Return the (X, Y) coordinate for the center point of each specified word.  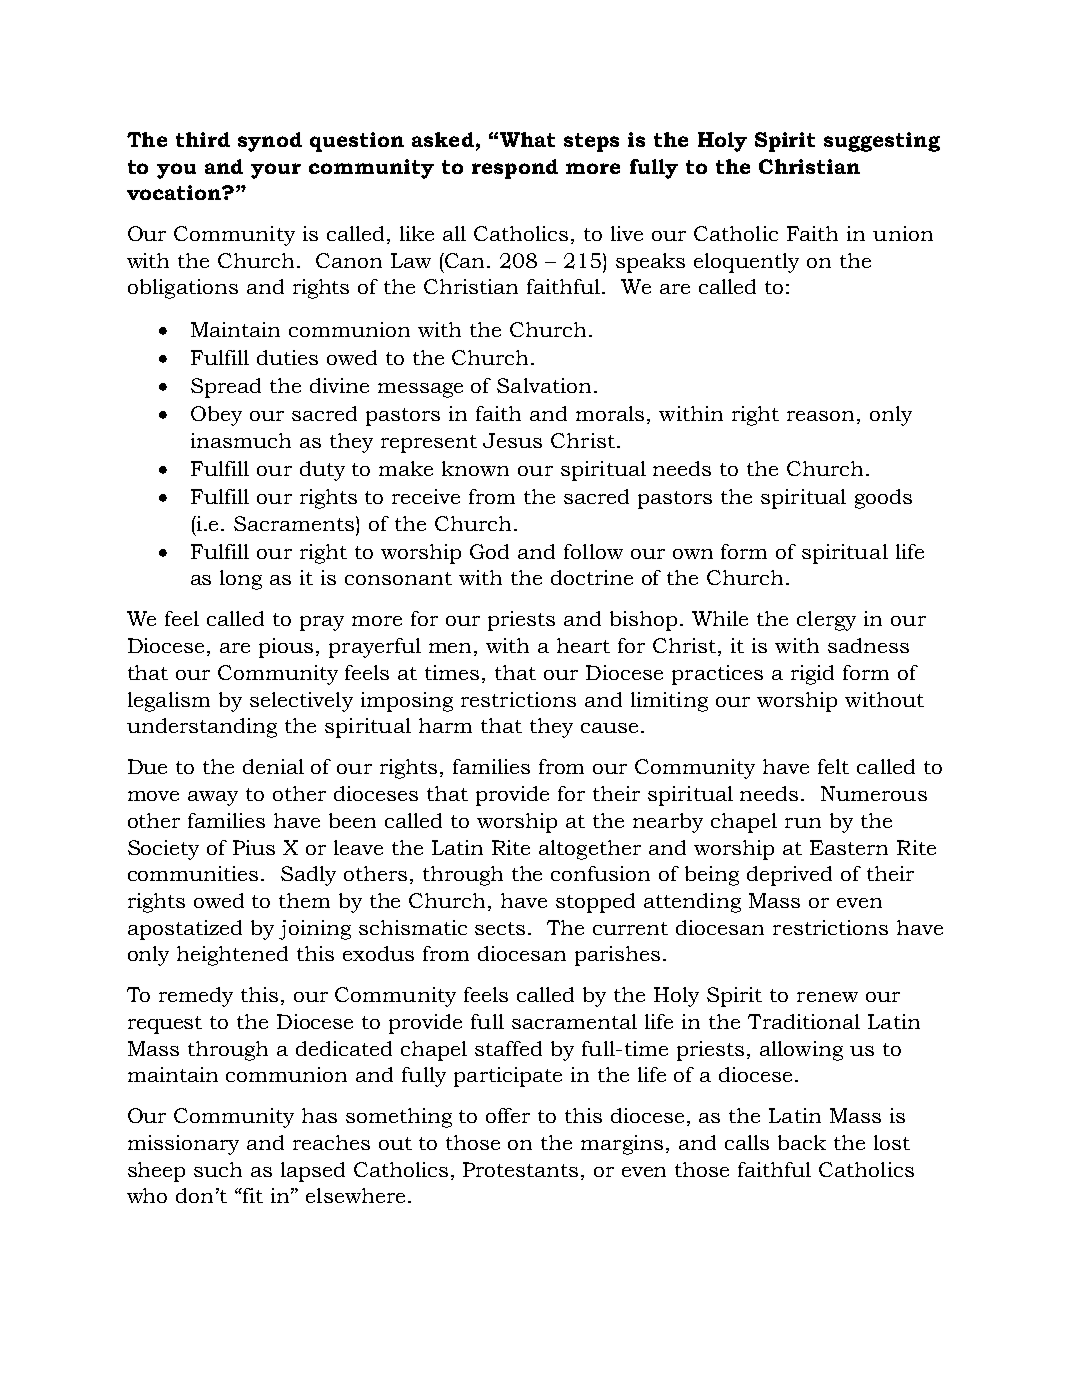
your (276, 171)
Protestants (522, 1171)
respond (515, 169)
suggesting (882, 142)
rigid (812, 675)
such (218, 1169)
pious (286, 648)
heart (583, 645)
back (802, 1142)
